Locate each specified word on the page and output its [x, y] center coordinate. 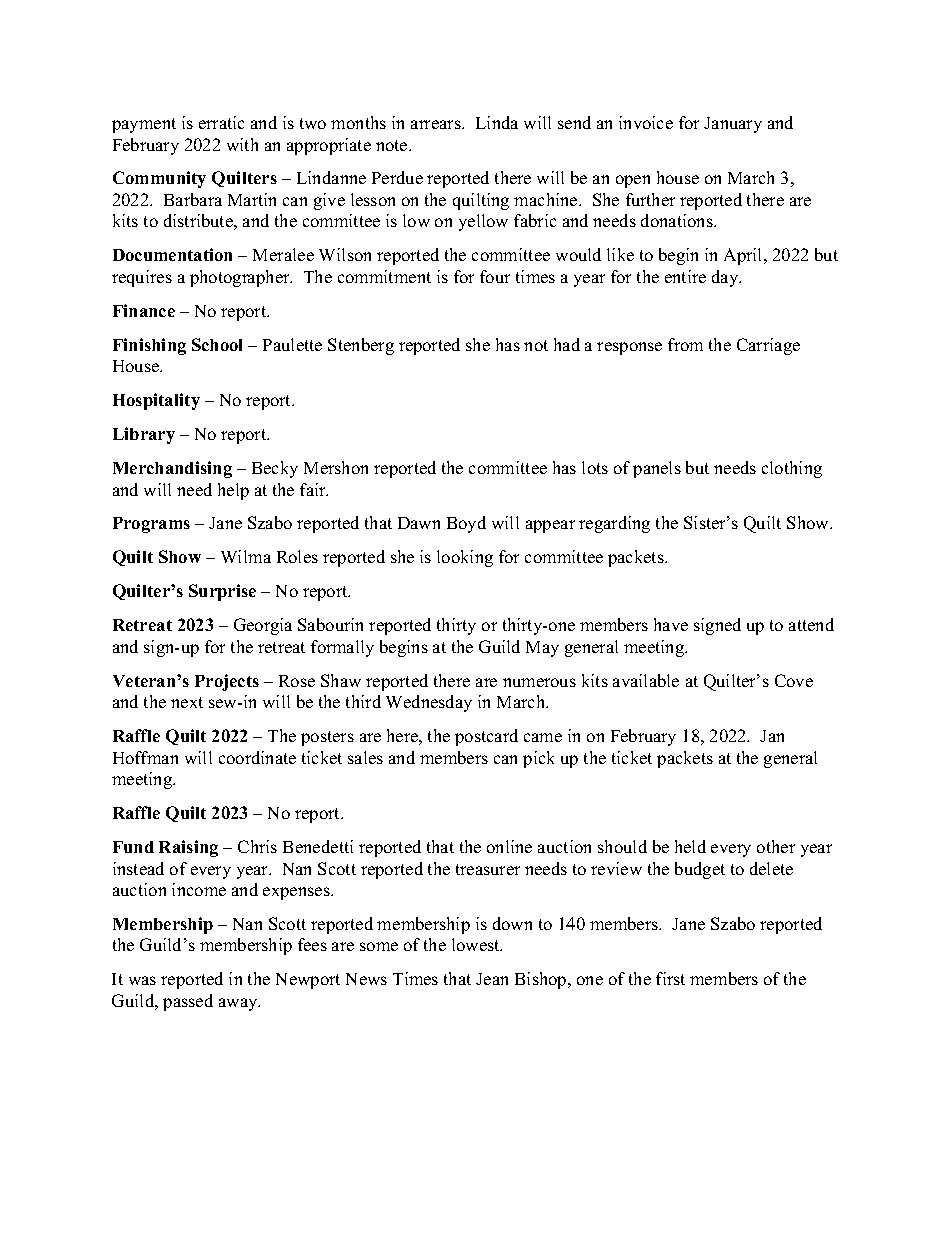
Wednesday [429, 703]
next [187, 702]
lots [595, 467]
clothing [792, 469]
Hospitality [156, 401]
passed [188, 1002]
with [242, 144]
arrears [437, 124]
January [733, 125]
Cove [794, 680]
